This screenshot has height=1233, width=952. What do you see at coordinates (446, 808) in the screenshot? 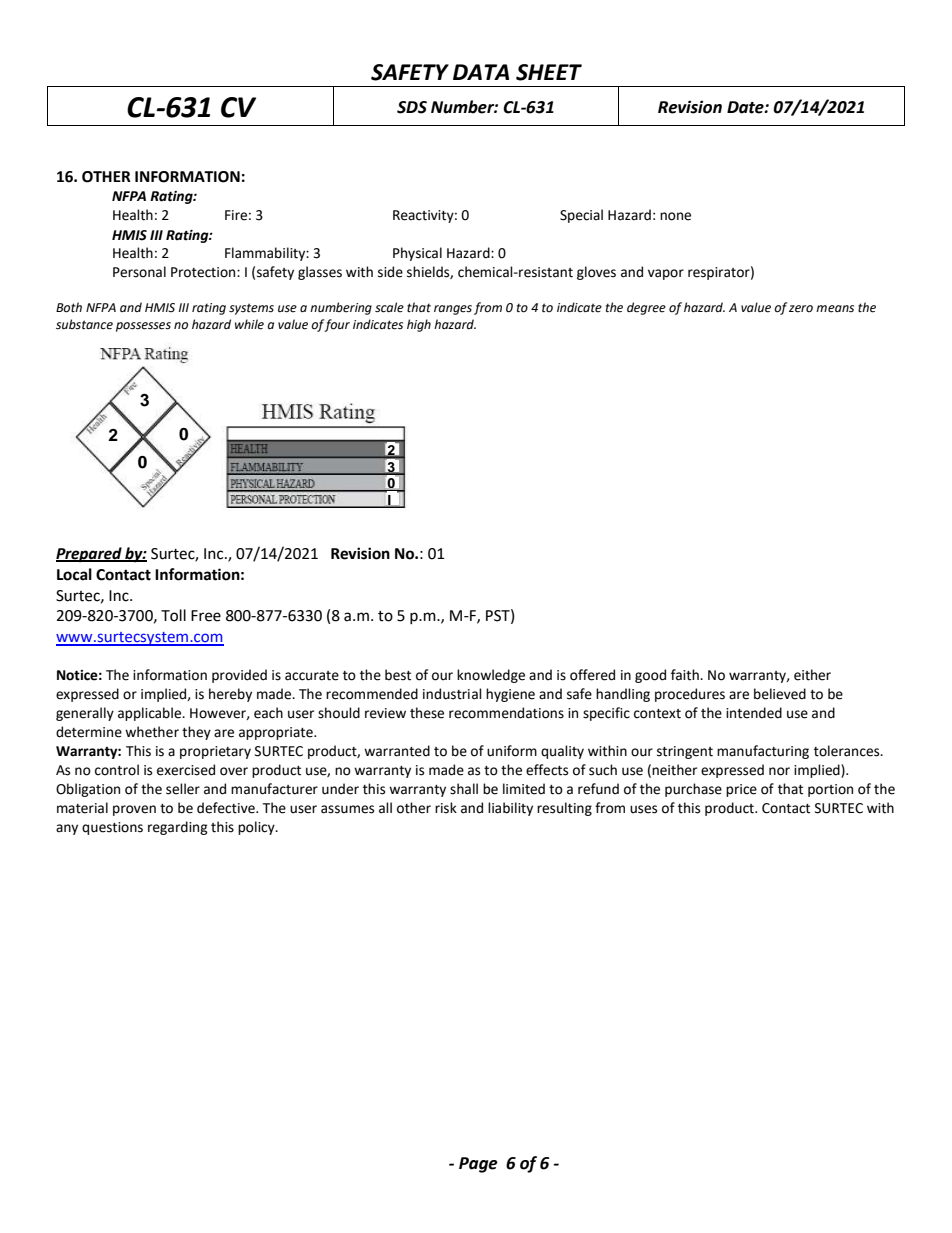
I see `risk` at bounding box center [446, 808].
